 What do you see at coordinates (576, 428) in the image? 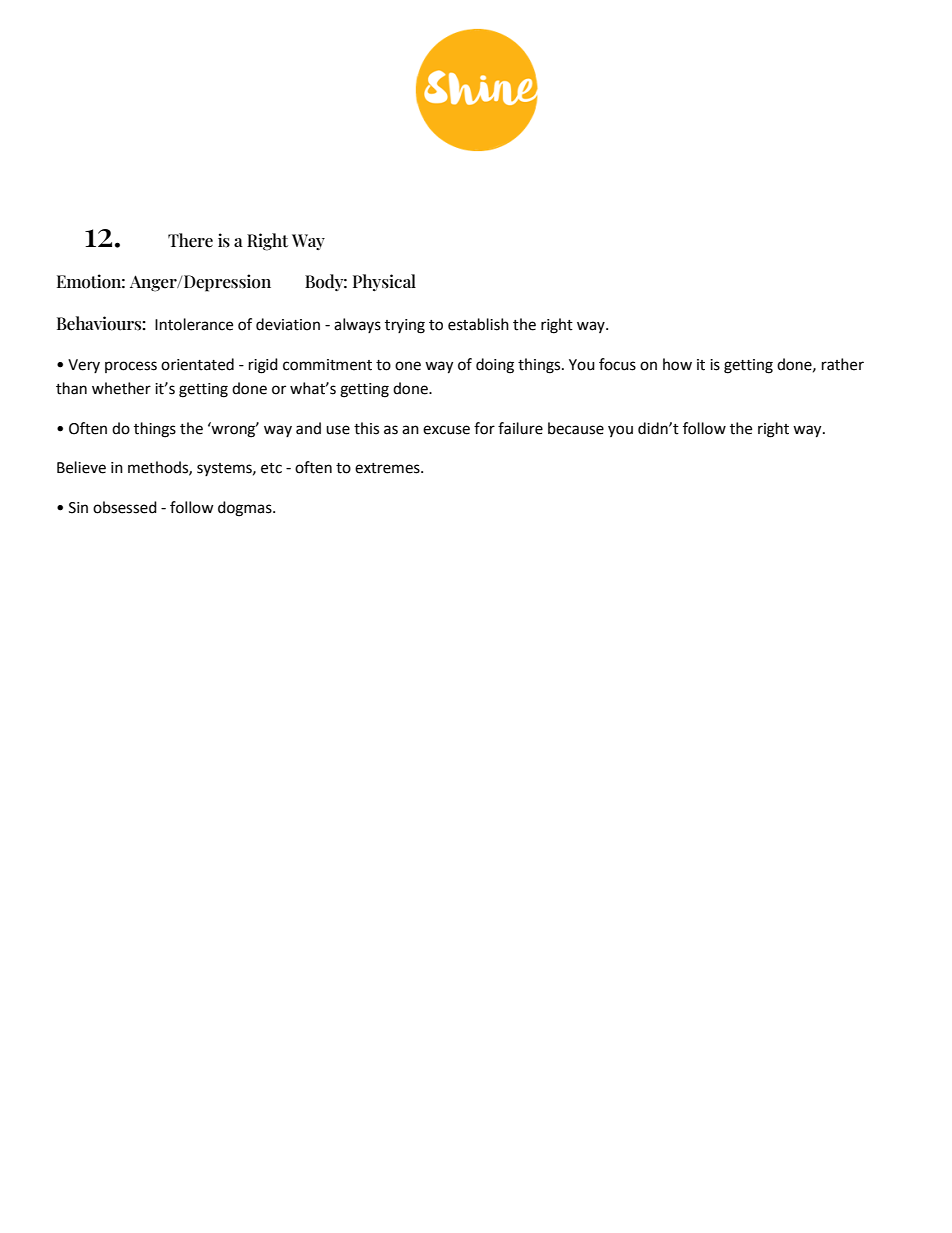
I see `because` at bounding box center [576, 428].
